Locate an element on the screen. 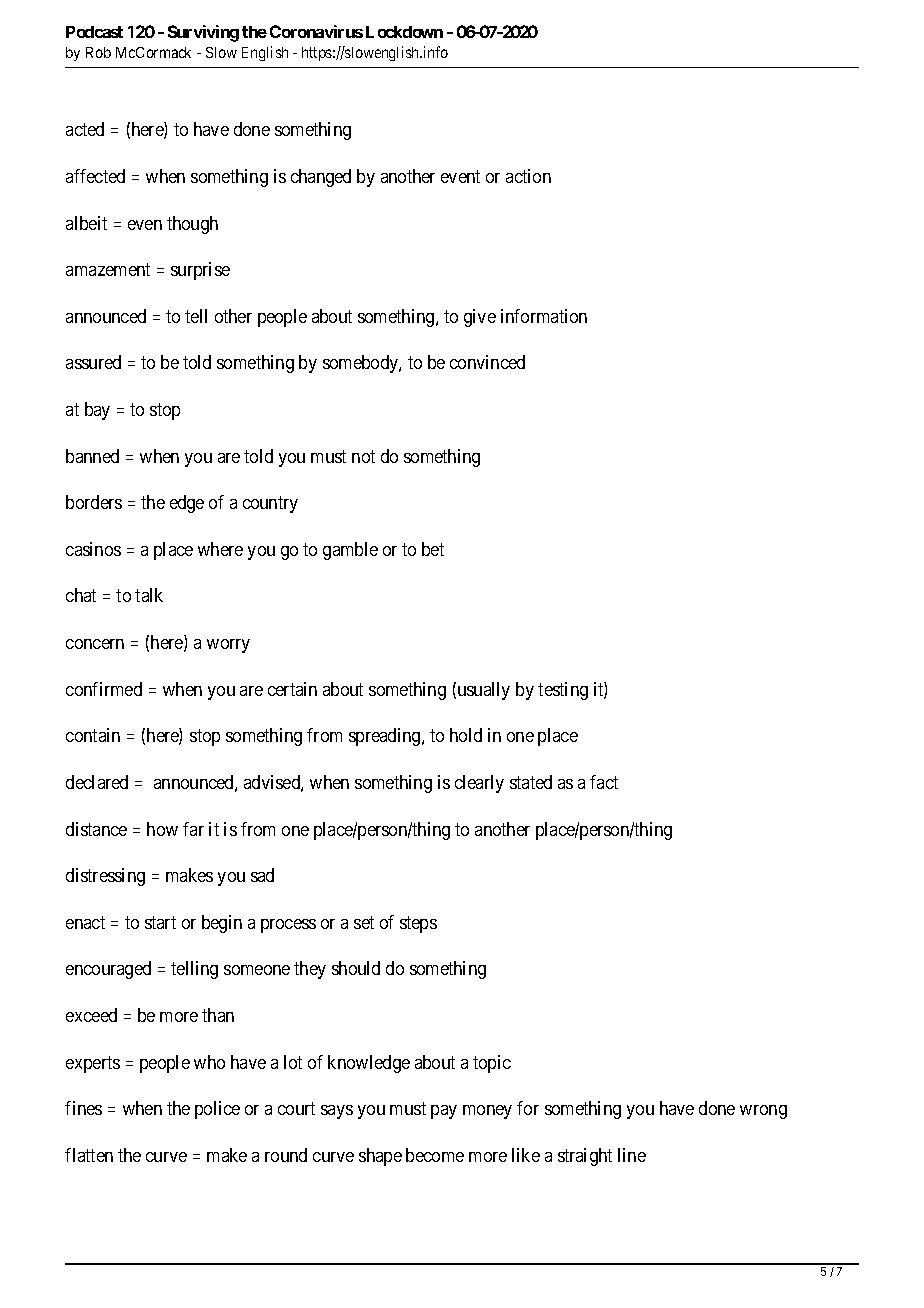 This screenshot has width=924, height=1308. police is located at coordinates (217, 1110).
